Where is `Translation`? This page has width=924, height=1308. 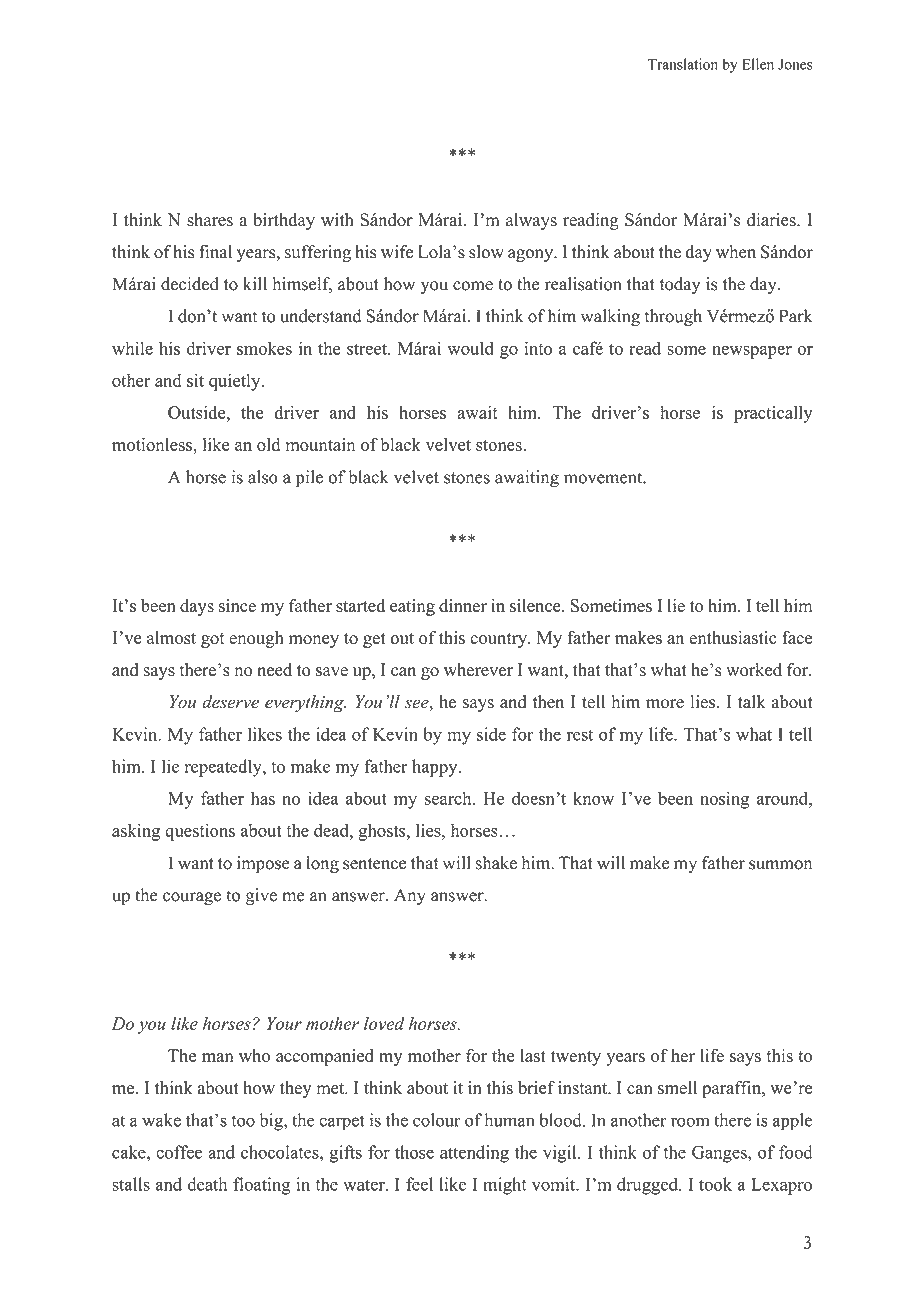 Translation is located at coordinates (683, 64).
